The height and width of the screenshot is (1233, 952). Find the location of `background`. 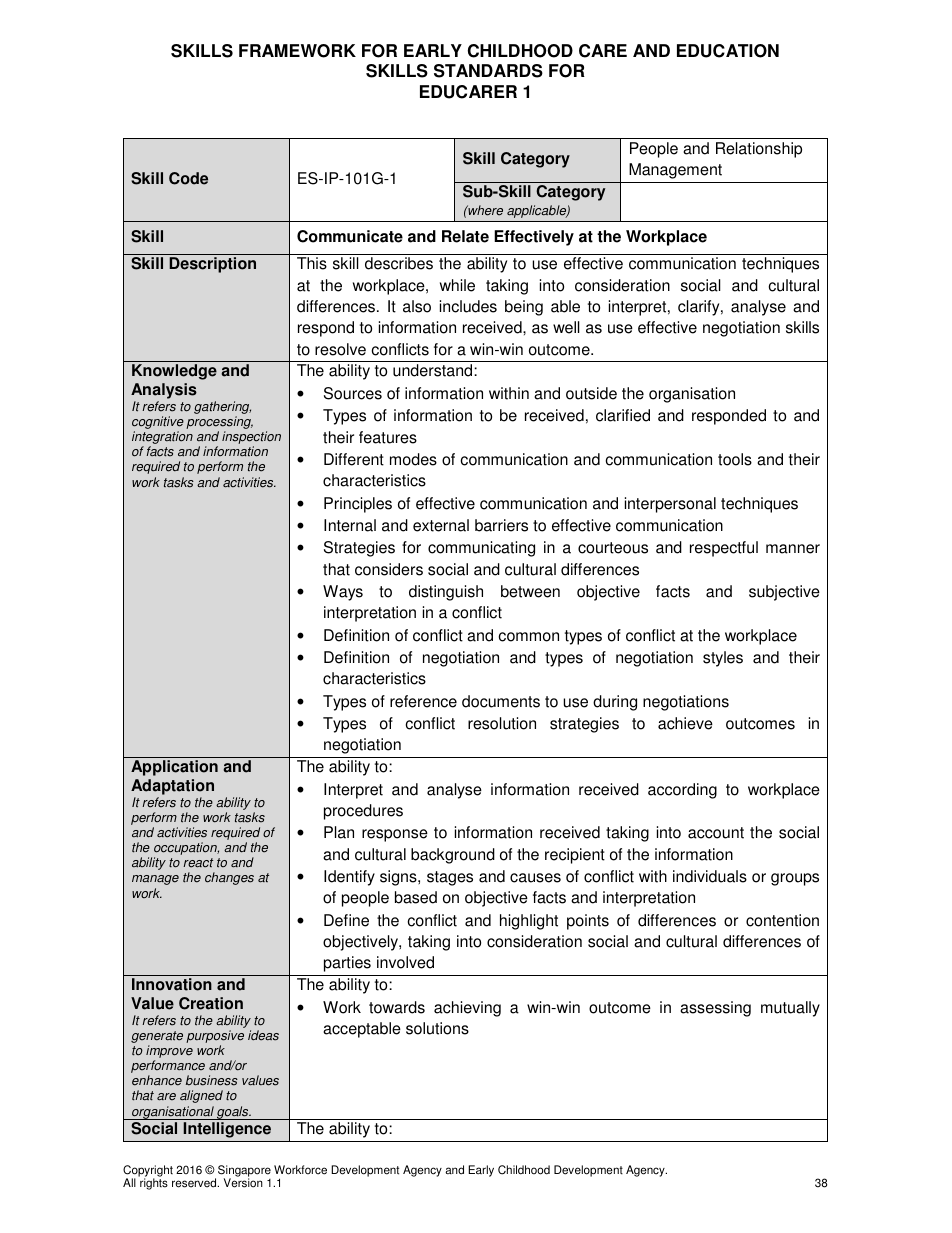

background is located at coordinates (453, 856).
